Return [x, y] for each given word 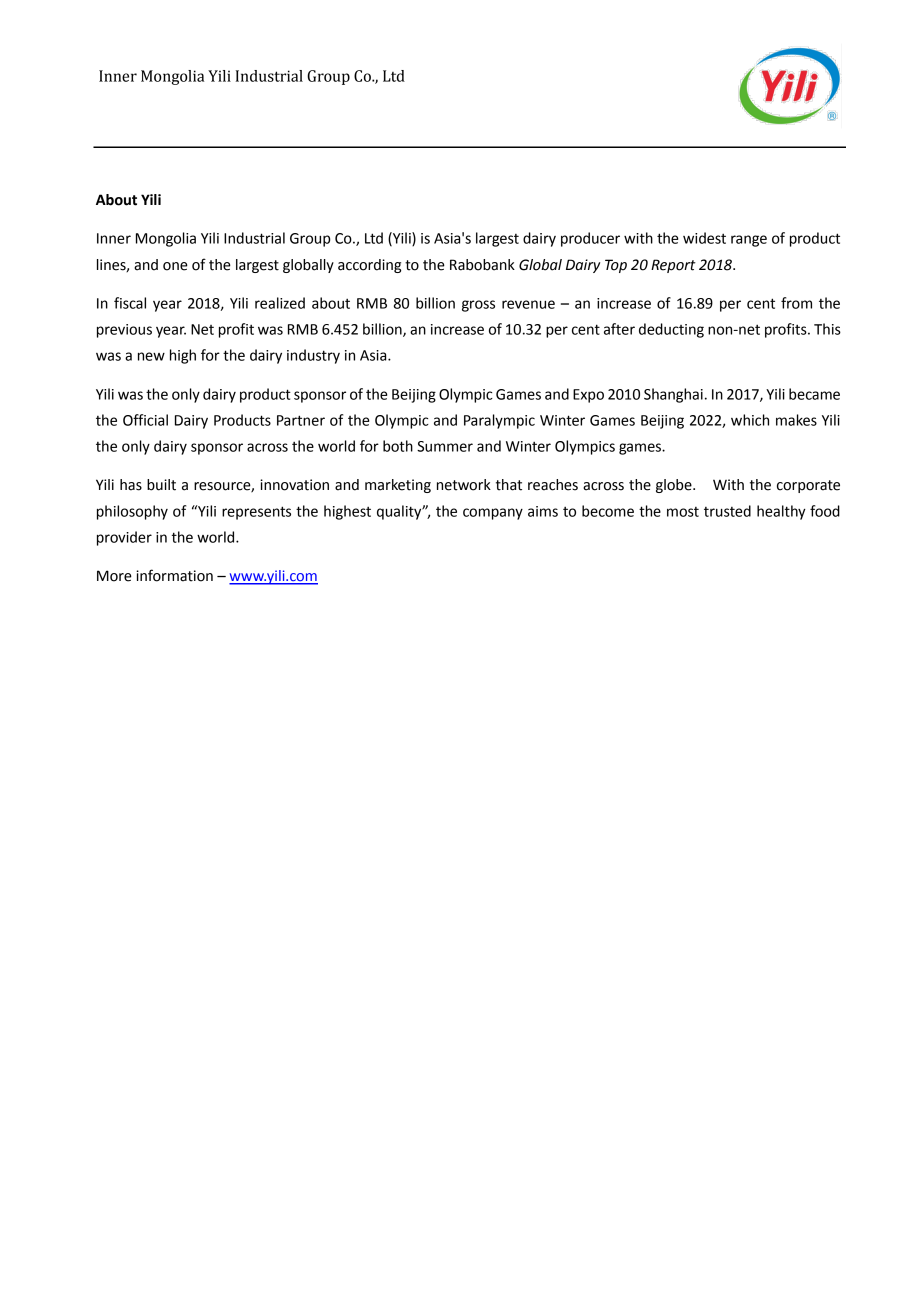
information [174, 575]
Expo [588, 396]
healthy [781, 512]
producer [590, 239]
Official [145, 420]
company [493, 514]
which [750, 420]
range [749, 241]
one [175, 266]
